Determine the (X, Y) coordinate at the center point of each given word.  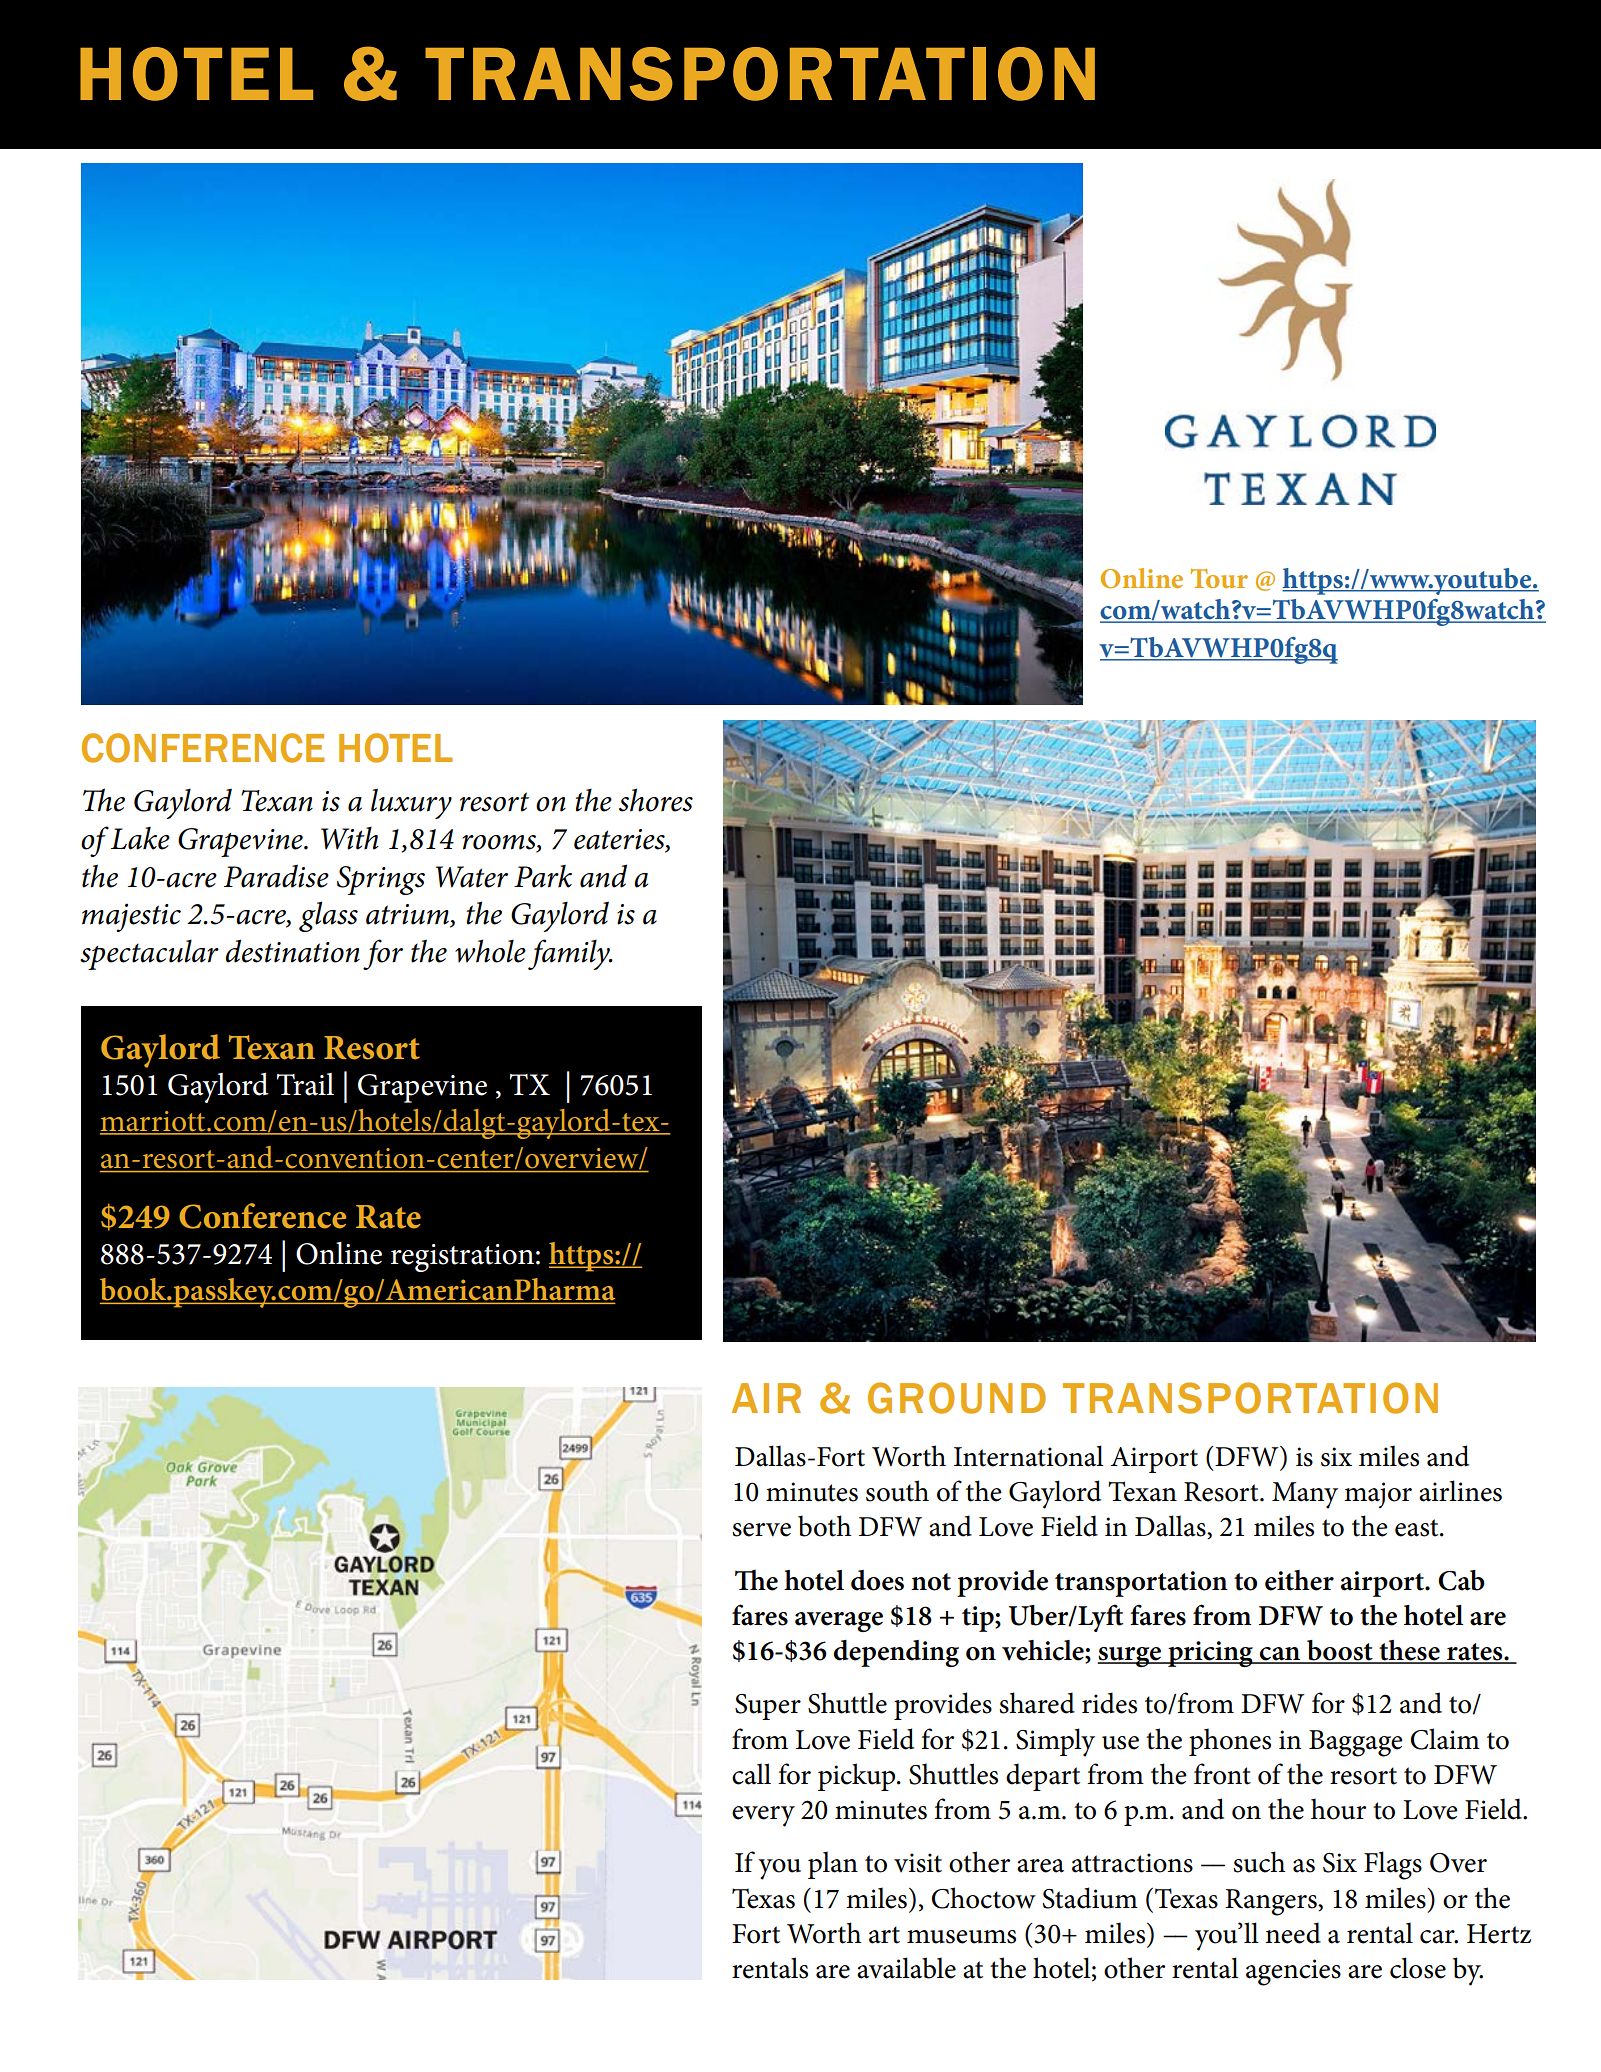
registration (462, 1258)
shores (656, 800)
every (763, 1816)
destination (293, 951)
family (570, 954)
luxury (411, 803)
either (1299, 1580)
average (839, 1622)
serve (761, 1530)
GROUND (957, 1398)
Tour (1219, 578)
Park (543, 876)
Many (1305, 1495)
